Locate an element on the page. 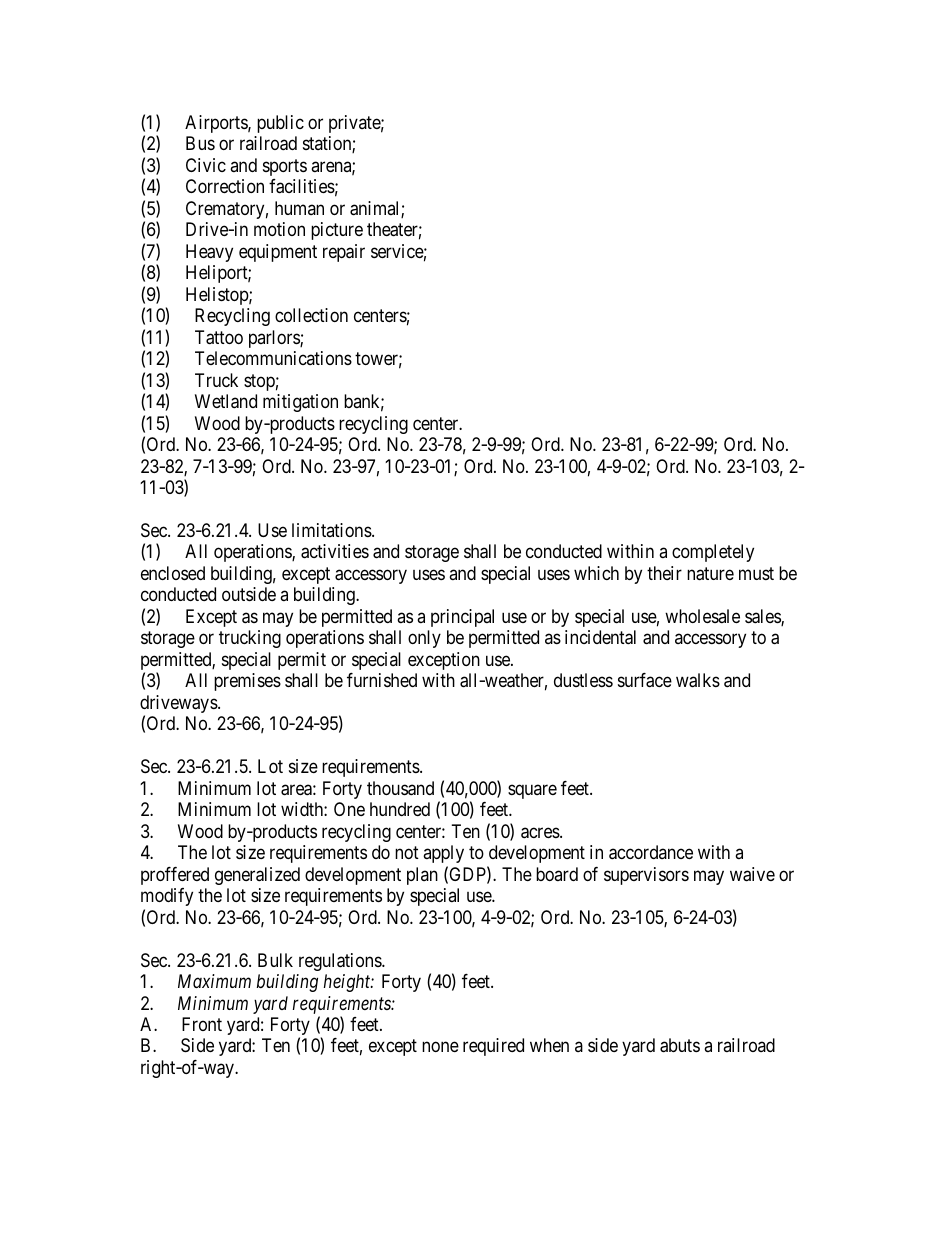 This document has height=1233, width=952. completely is located at coordinates (713, 553).
